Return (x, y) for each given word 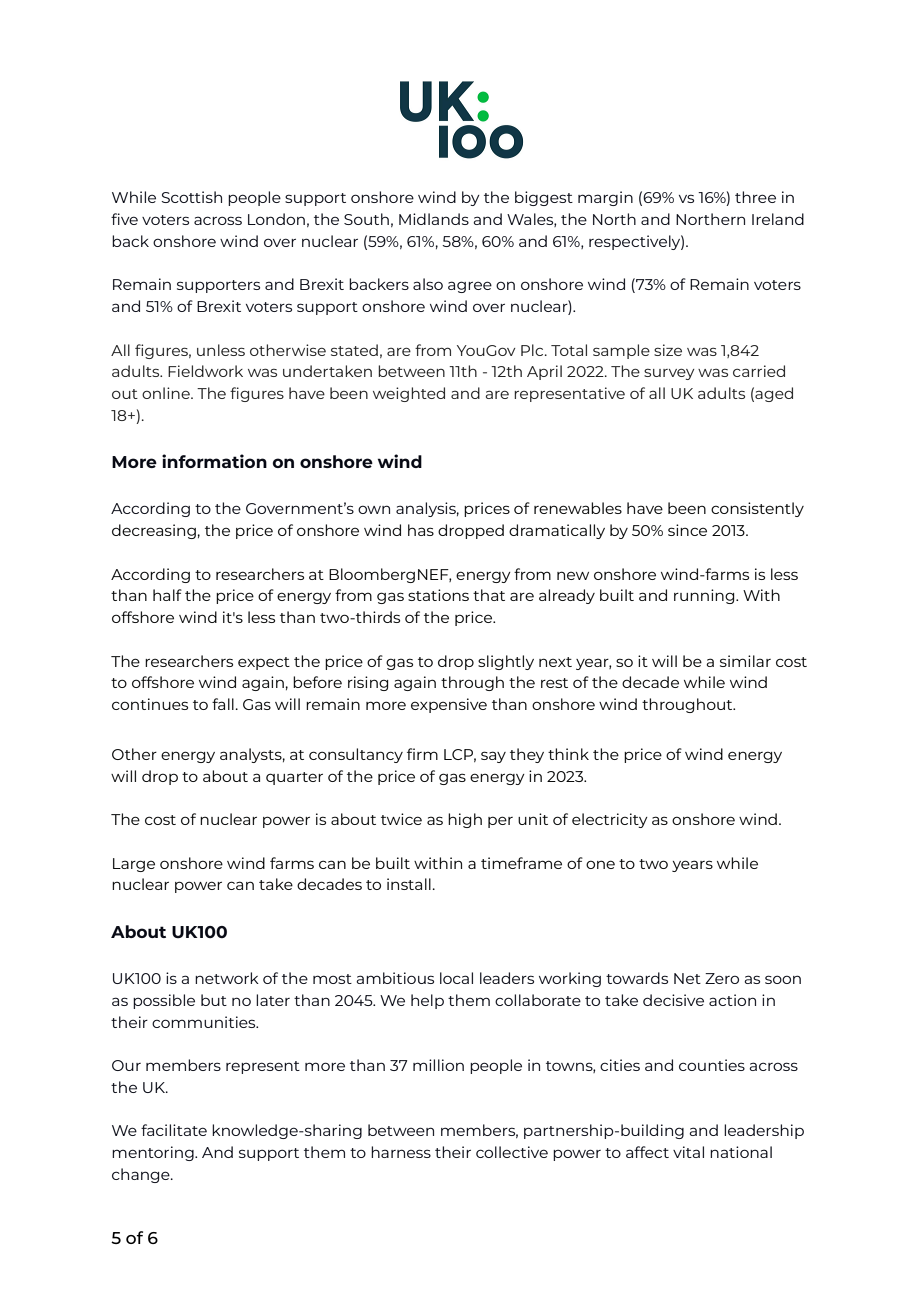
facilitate (174, 1130)
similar (745, 661)
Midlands (434, 219)
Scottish (191, 197)
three (755, 197)
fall (224, 704)
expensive (449, 705)
